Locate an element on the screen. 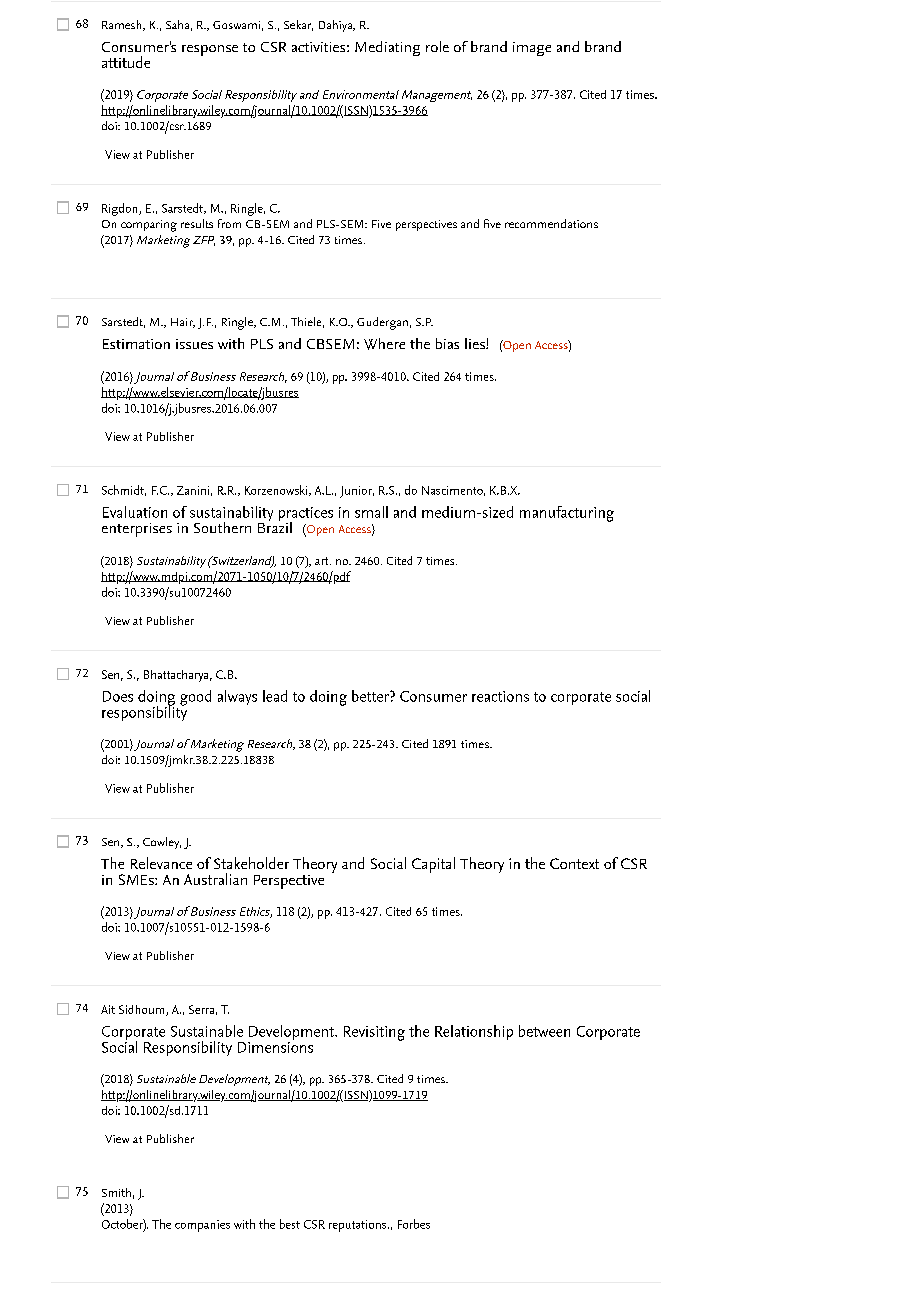 This screenshot has width=924, height=1308. Where is located at coordinates (384, 344).
